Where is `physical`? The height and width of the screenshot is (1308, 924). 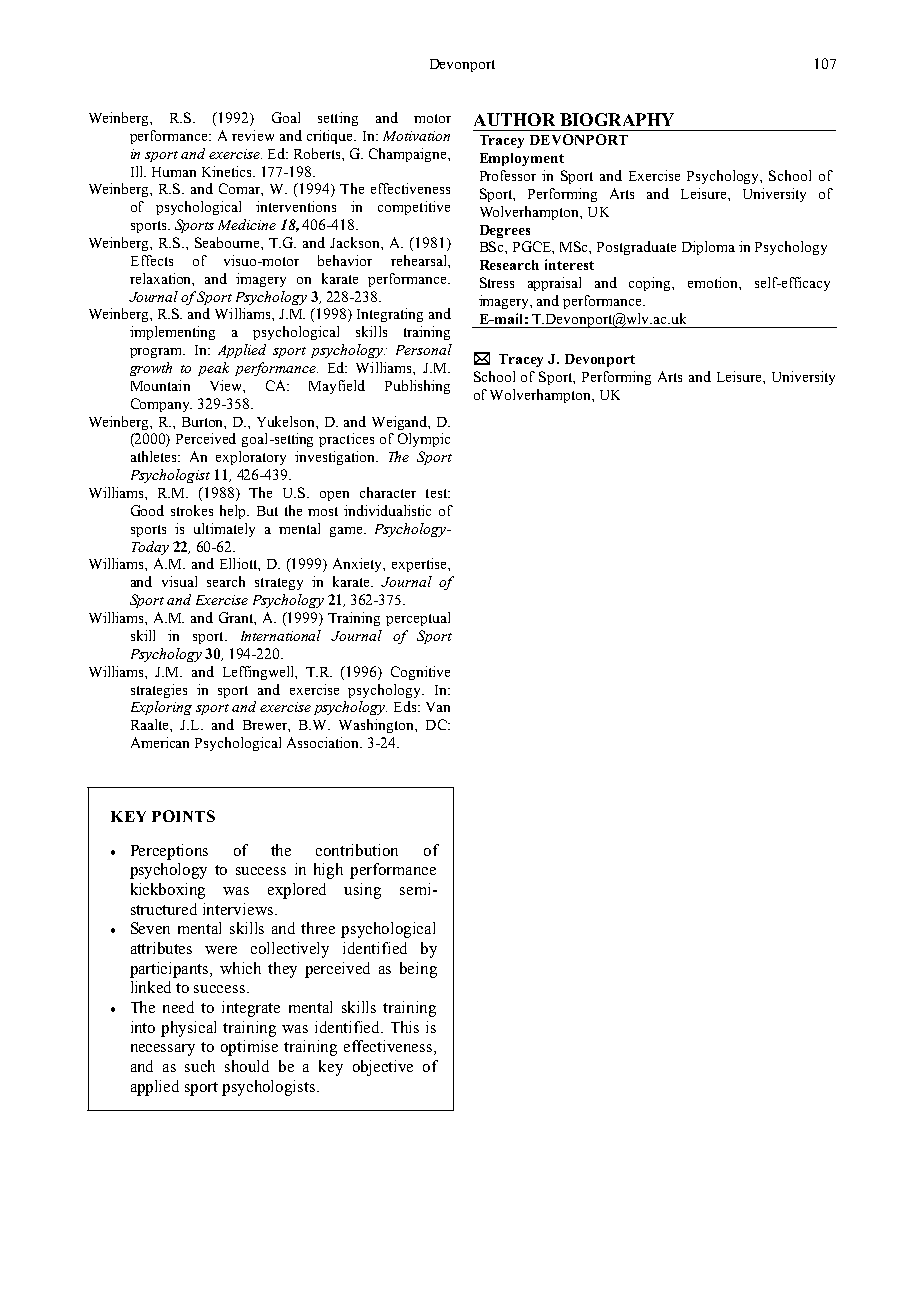
physical is located at coordinates (188, 1029).
